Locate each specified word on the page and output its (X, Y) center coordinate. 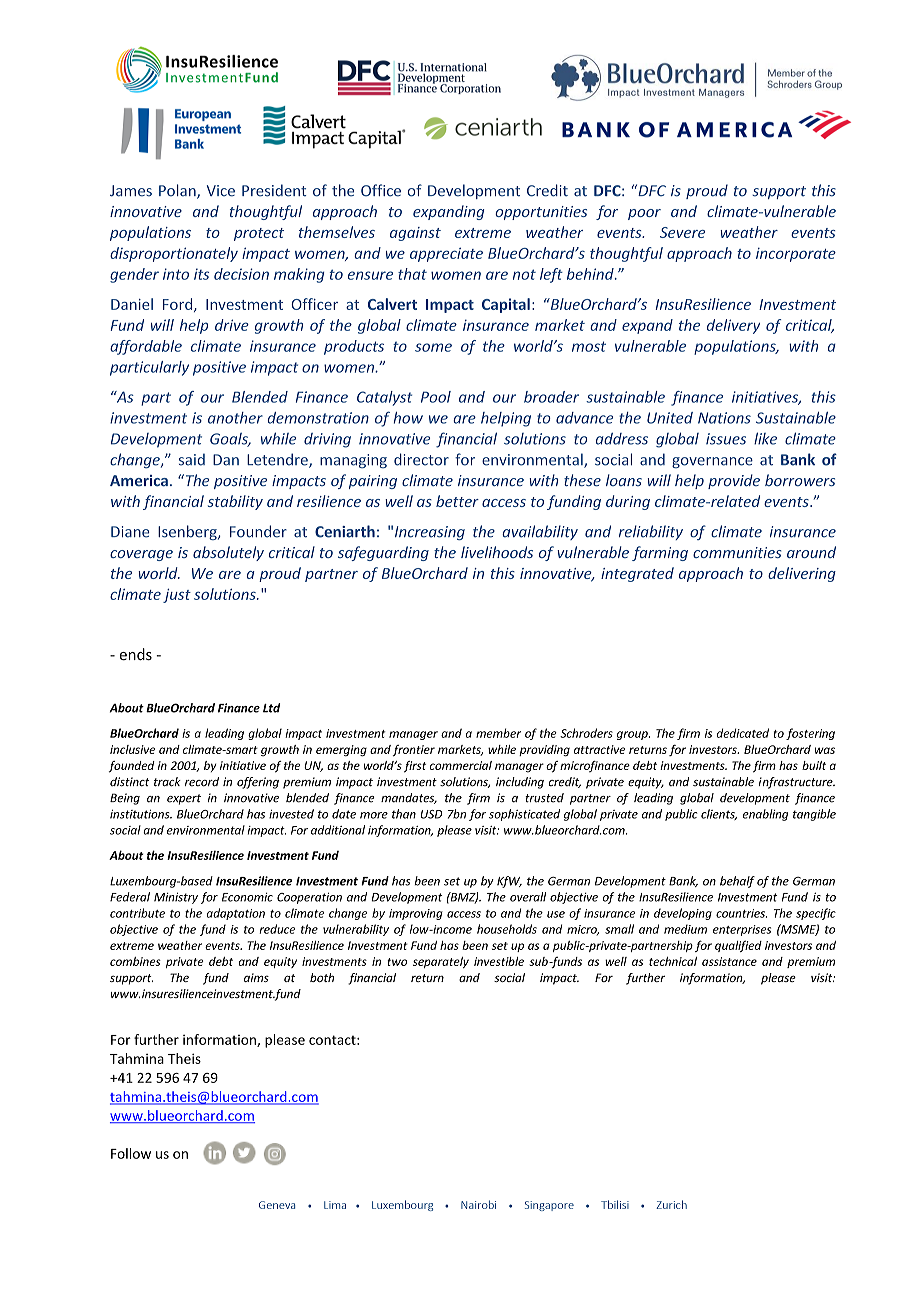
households (507, 929)
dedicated (743, 733)
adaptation (235, 914)
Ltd (271, 708)
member (498, 733)
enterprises (742, 930)
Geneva (277, 1205)
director (421, 459)
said (192, 459)
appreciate (446, 255)
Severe (682, 232)
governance (712, 462)
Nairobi (478, 1204)
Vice (221, 191)
